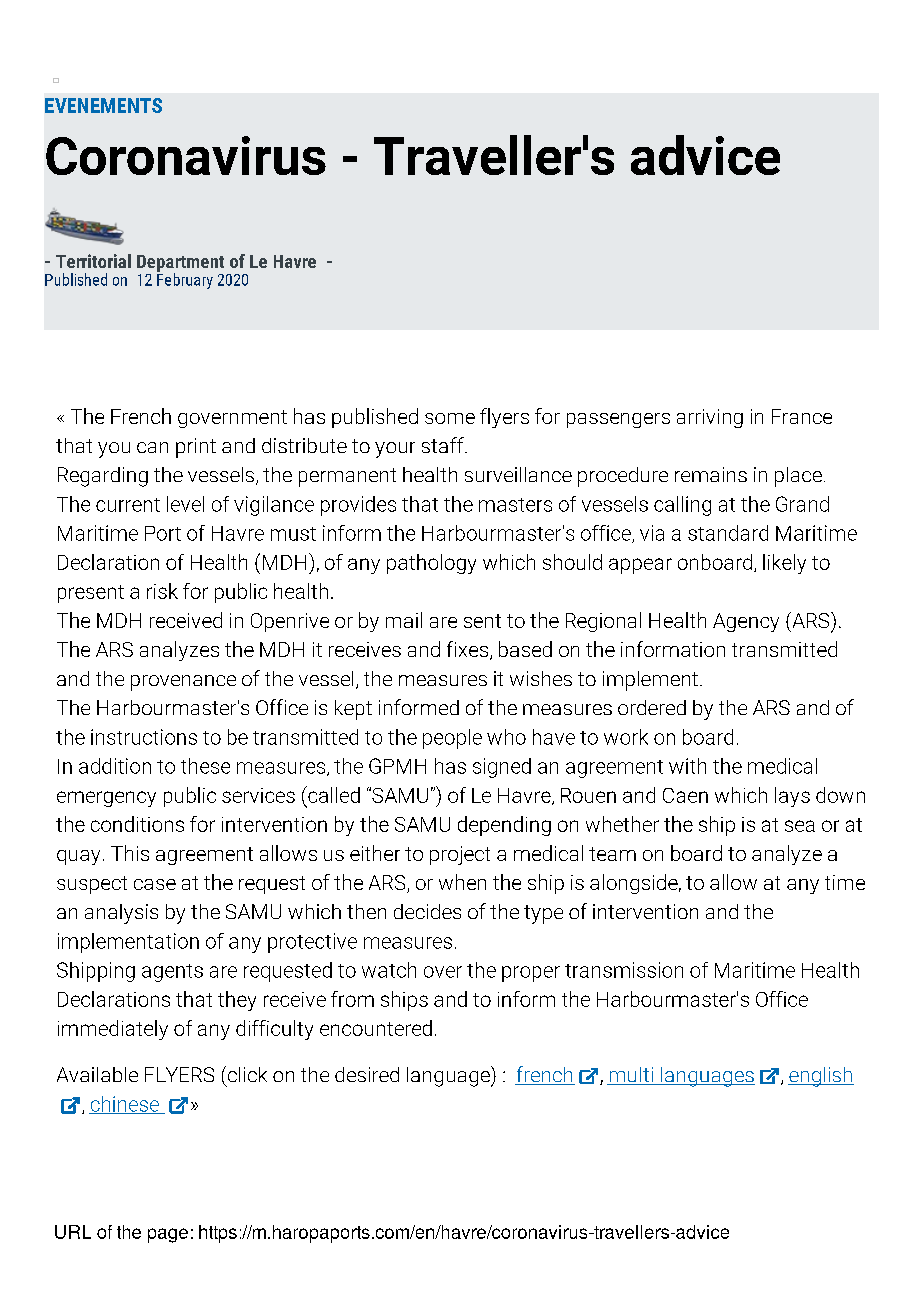  I want to click on when, so click(462, 882).
